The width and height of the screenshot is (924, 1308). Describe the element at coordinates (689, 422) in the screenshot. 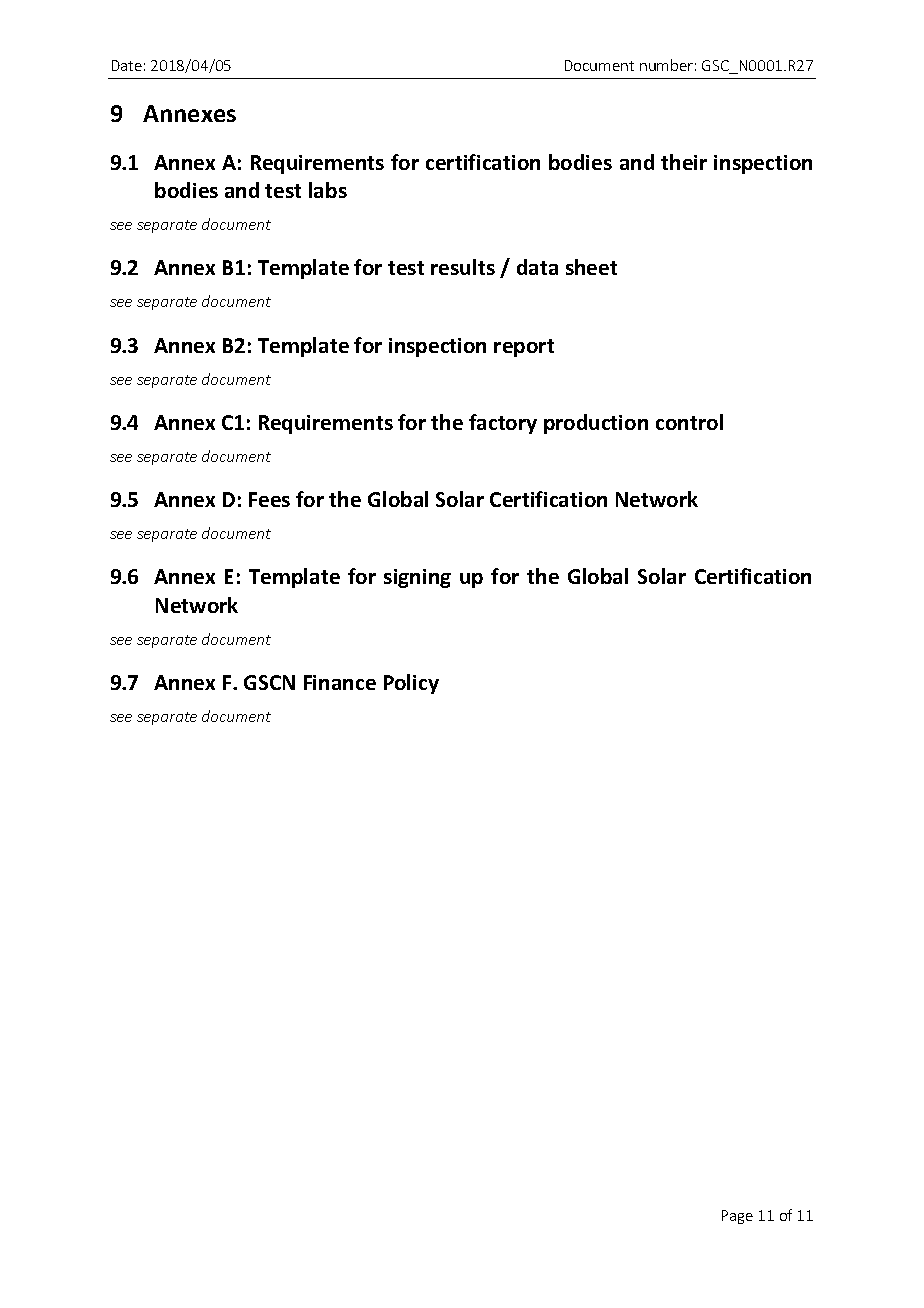

I see `control` at that location.
